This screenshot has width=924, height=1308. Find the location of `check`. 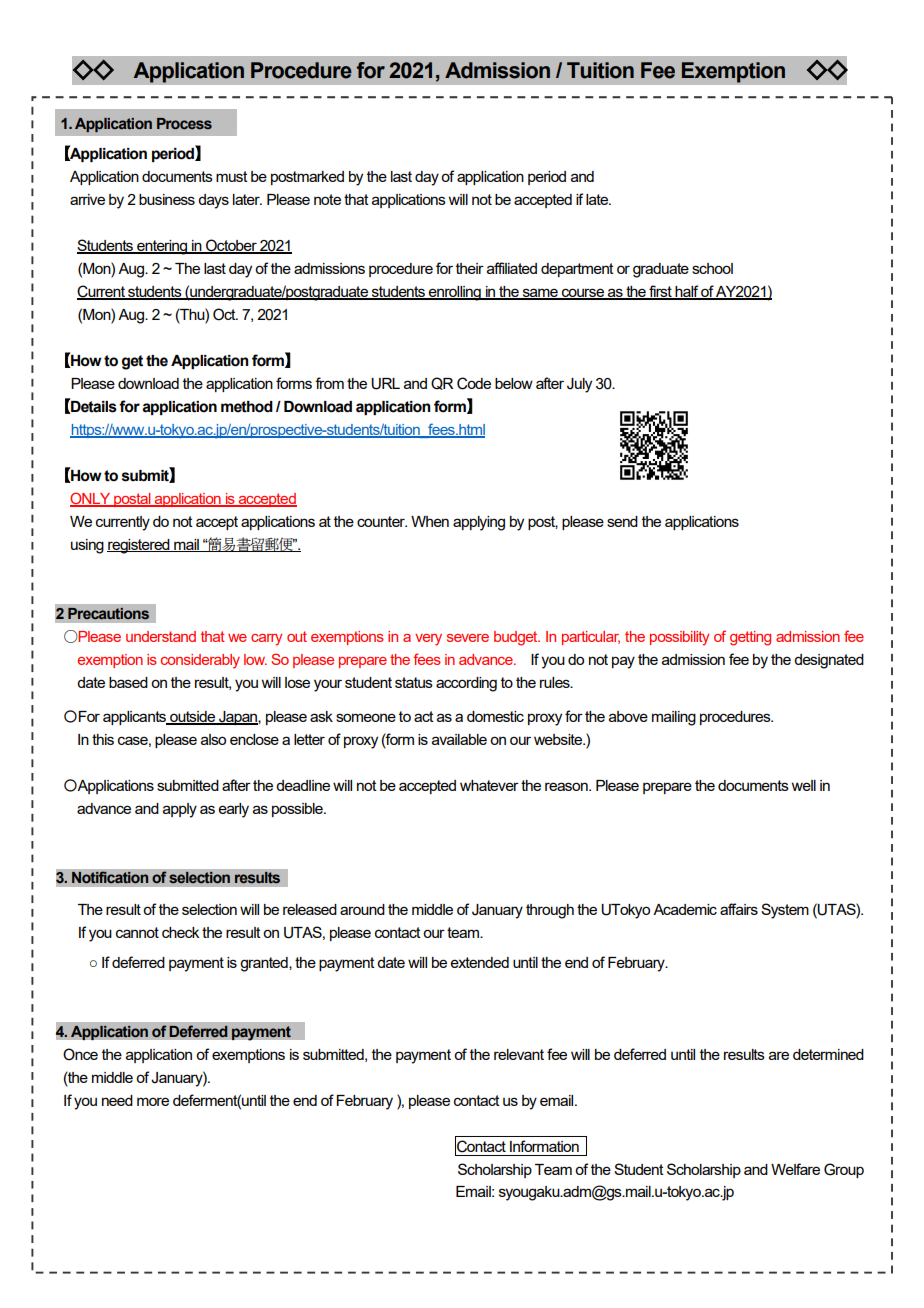

check is located at coordinates (180, 932).
